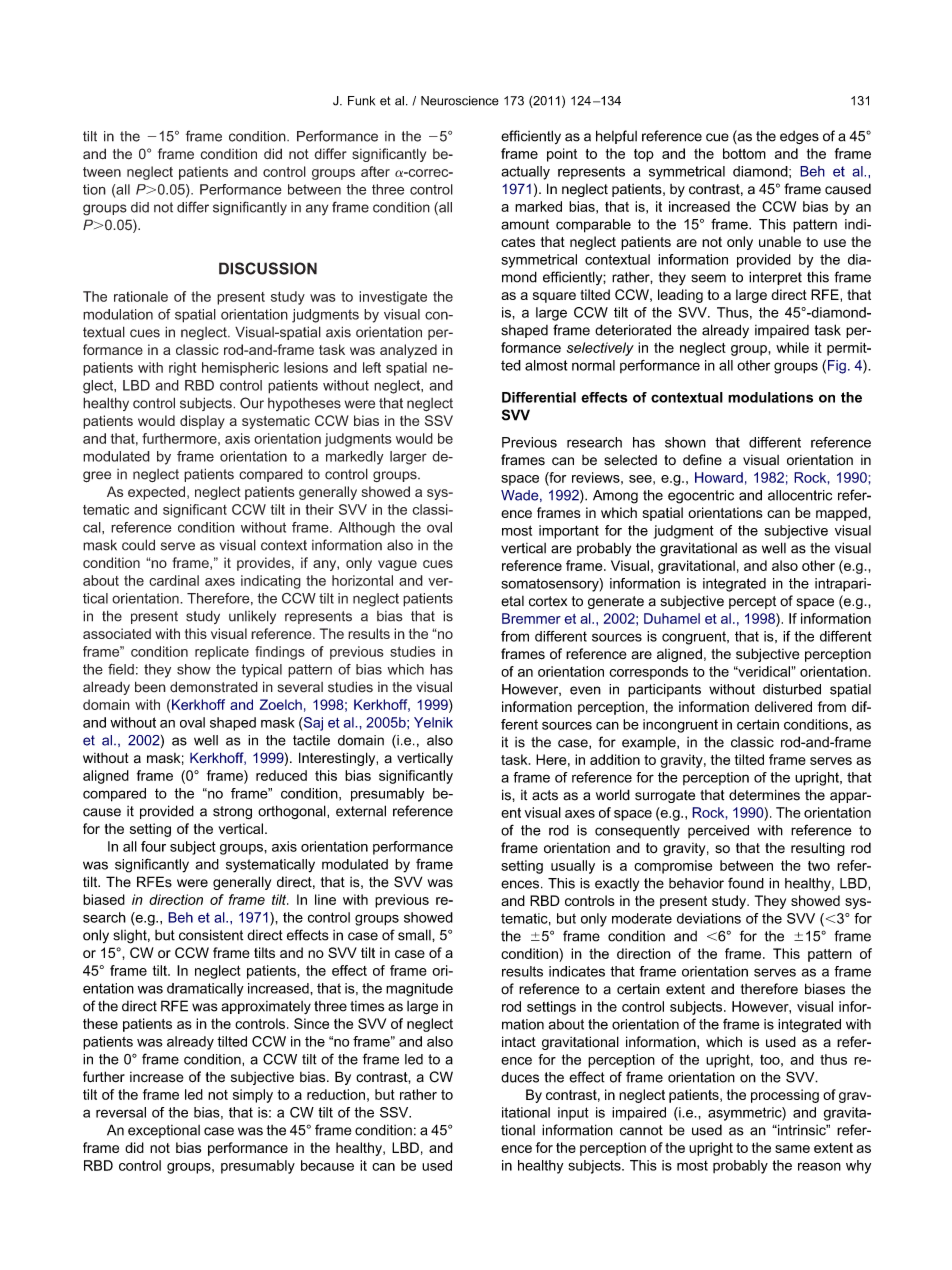 The height and width of the document is (1270, 952). I want to click on disturbed, so click(792, 689).
